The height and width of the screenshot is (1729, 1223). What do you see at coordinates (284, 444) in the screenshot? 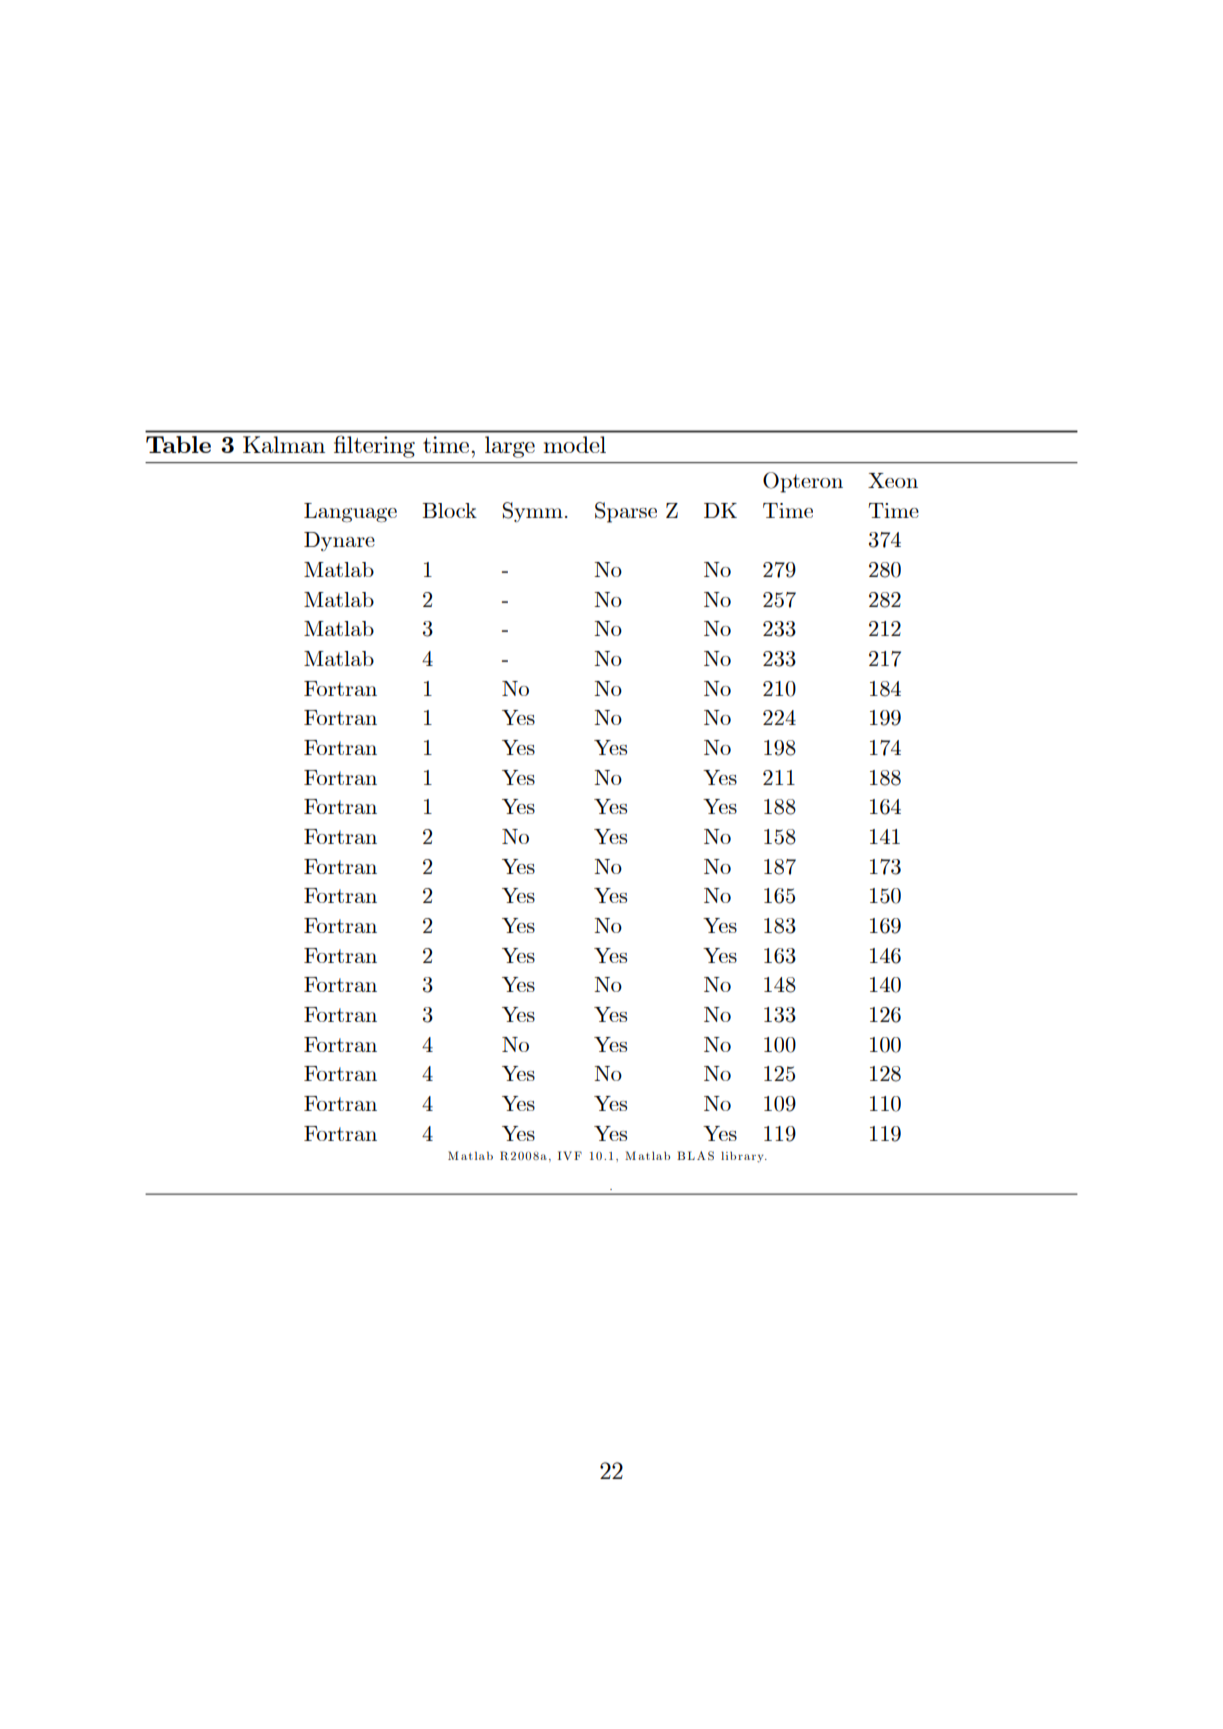
I see `Kalman` at bounding box center [284, 444].
